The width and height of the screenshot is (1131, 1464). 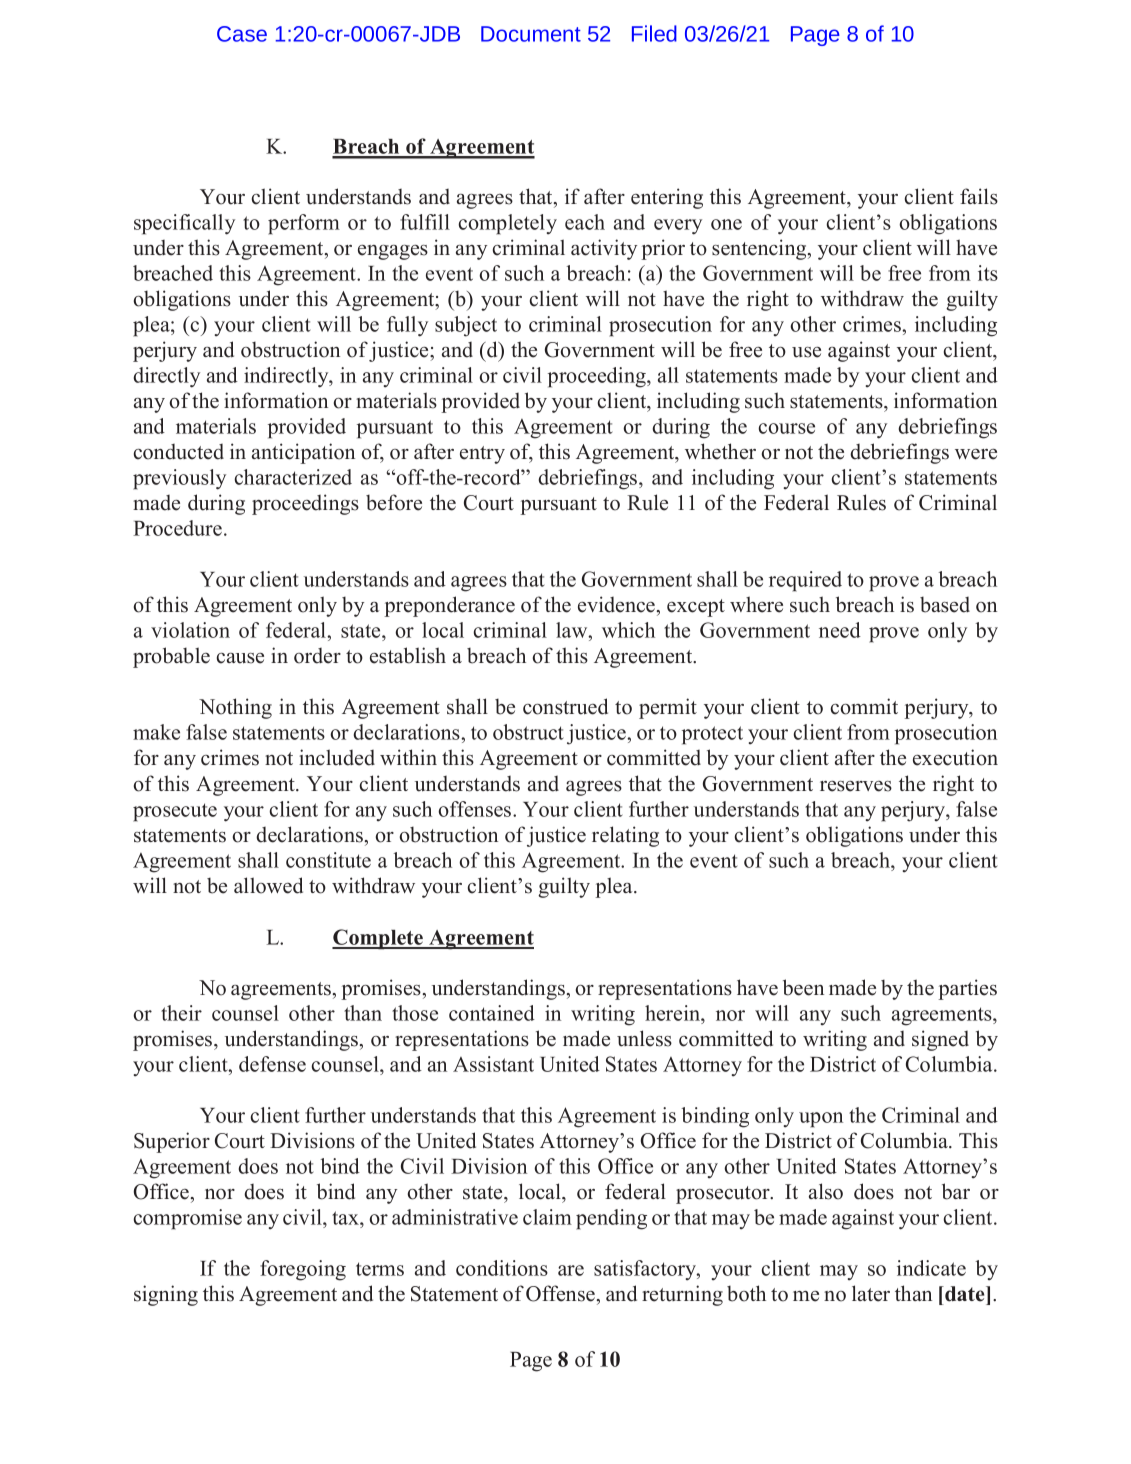 I want to click on fails, so click(x=979, y=196).
